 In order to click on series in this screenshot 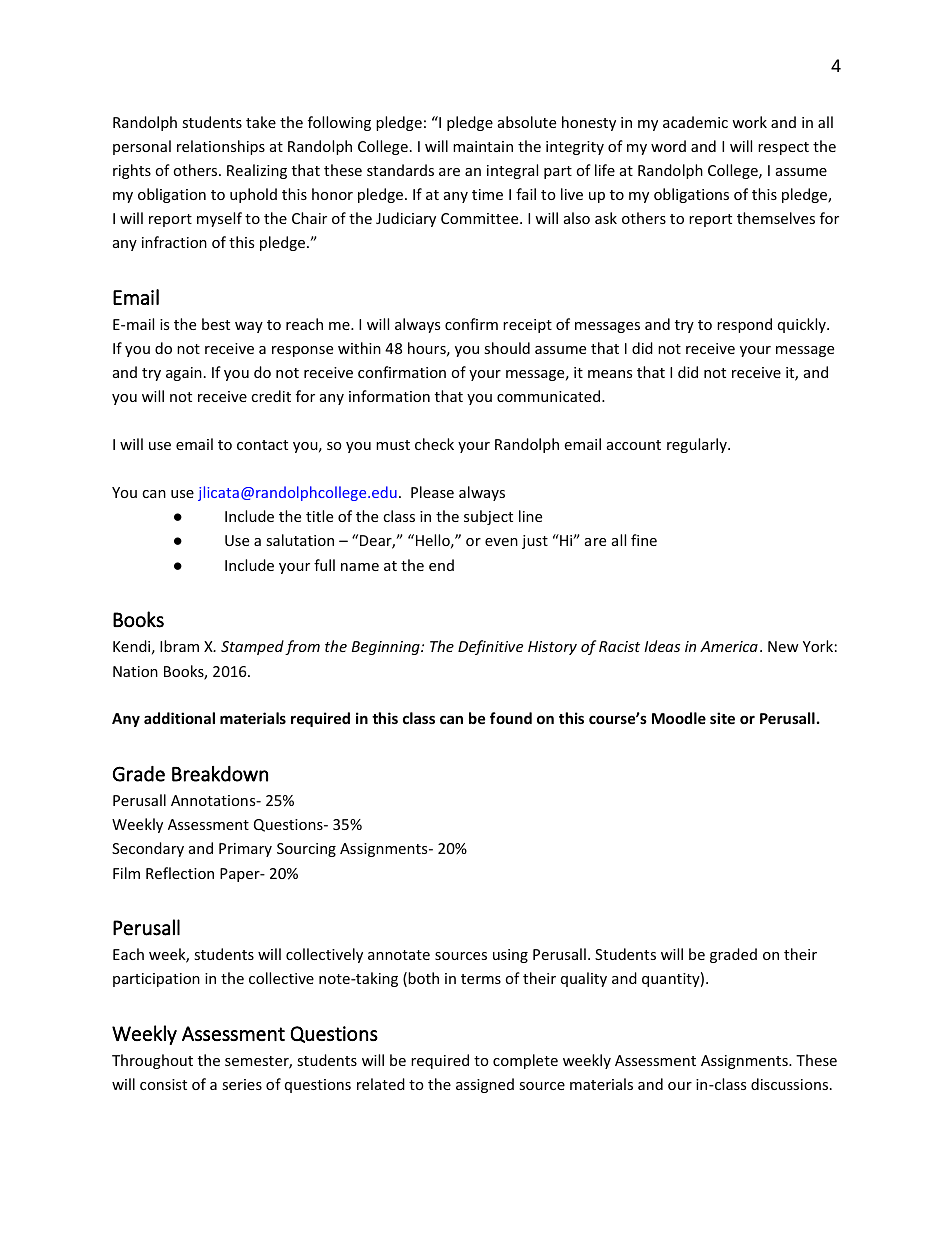, I will do `click(242, 1084)`.
